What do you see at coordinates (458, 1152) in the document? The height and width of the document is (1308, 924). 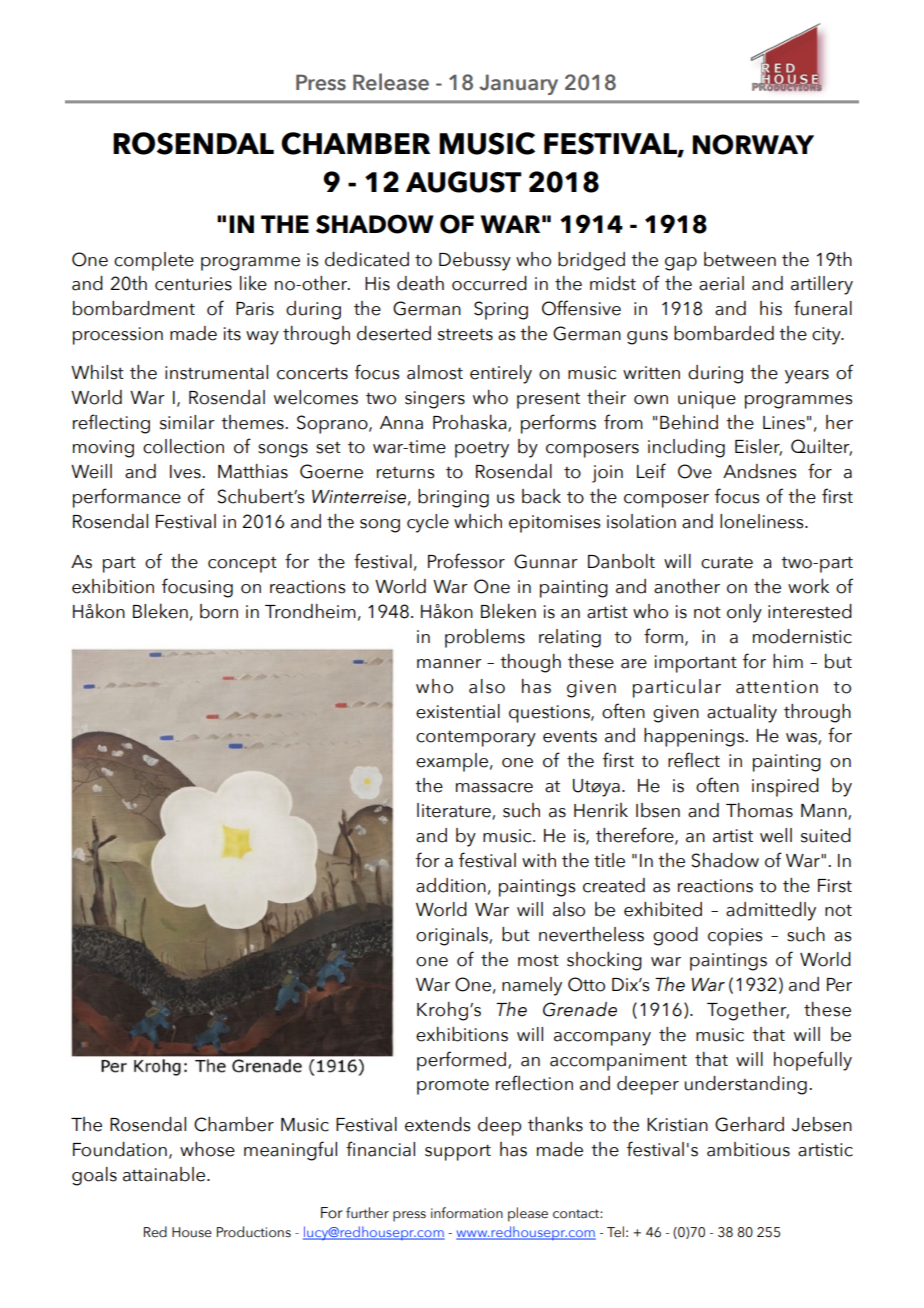 I see `support` at bounding box center [458, 1152].
